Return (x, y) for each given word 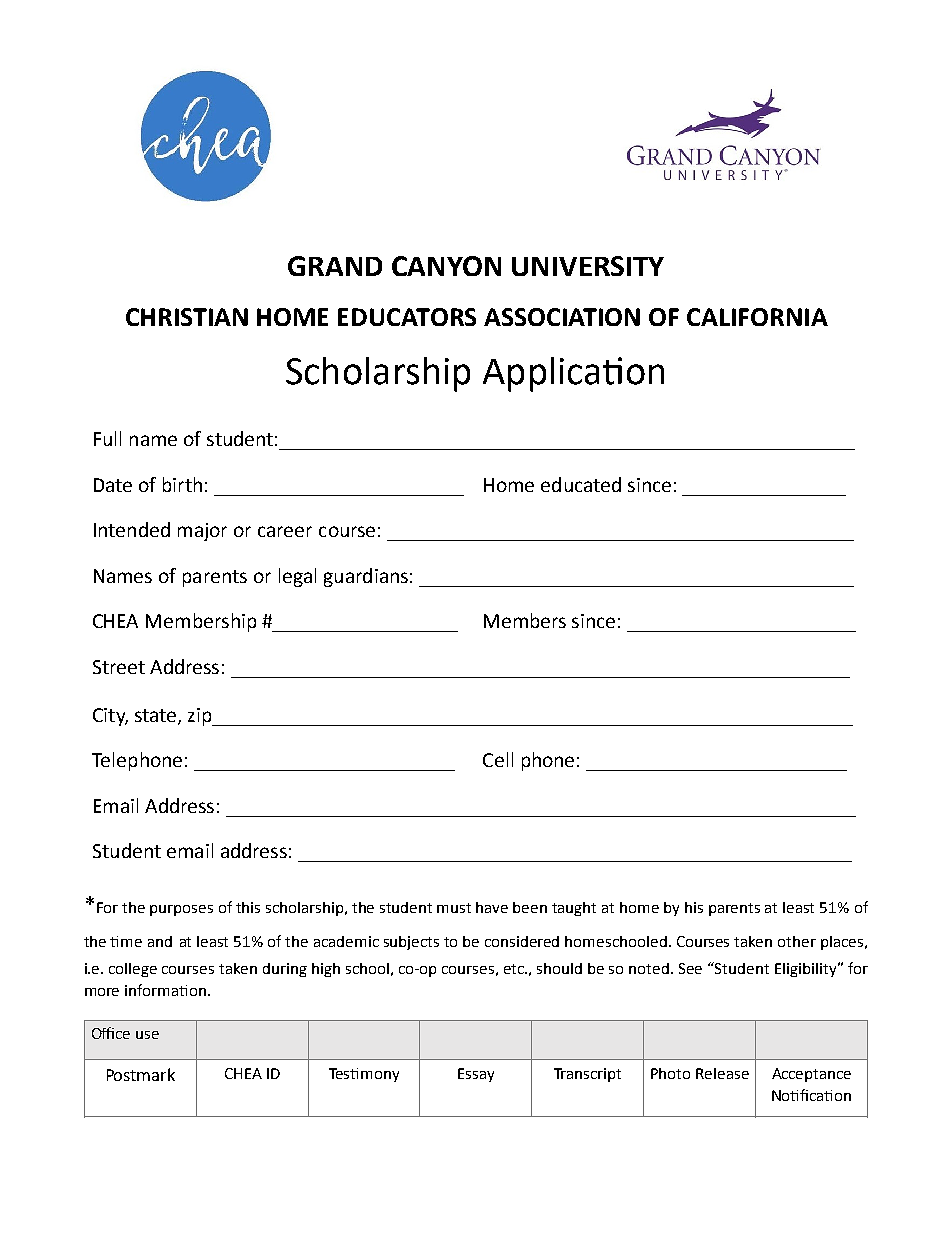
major (202, 532)
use (147, 1035)
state (157, 716)
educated (581, 484)
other (797, 941)
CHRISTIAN (187, 317)
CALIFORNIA (757, 317)
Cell (498, 759)
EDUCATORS (407, 317)
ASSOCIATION (562, 317)
